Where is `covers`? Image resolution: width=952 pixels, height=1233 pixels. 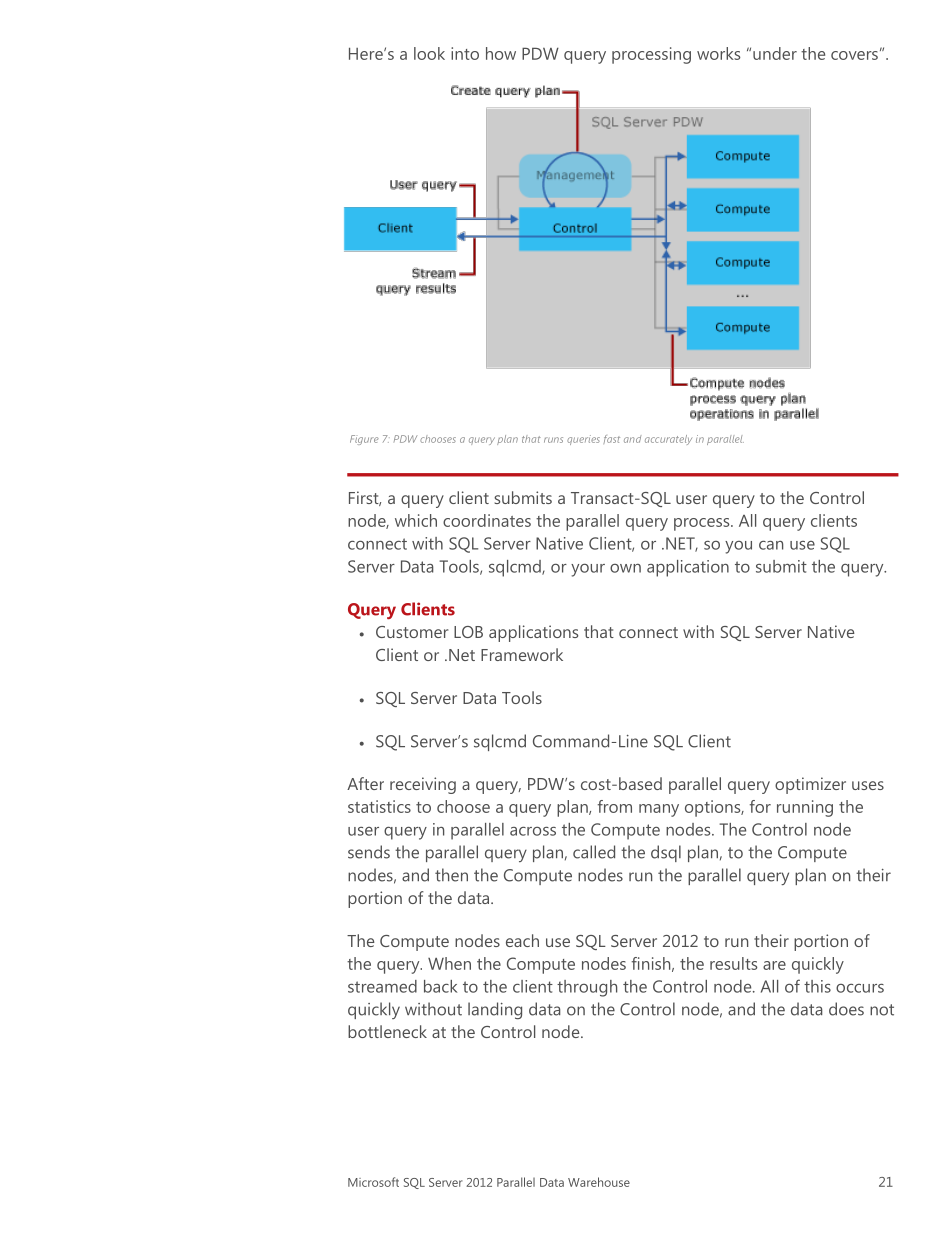 covers is located at coordinates (854, 55).
